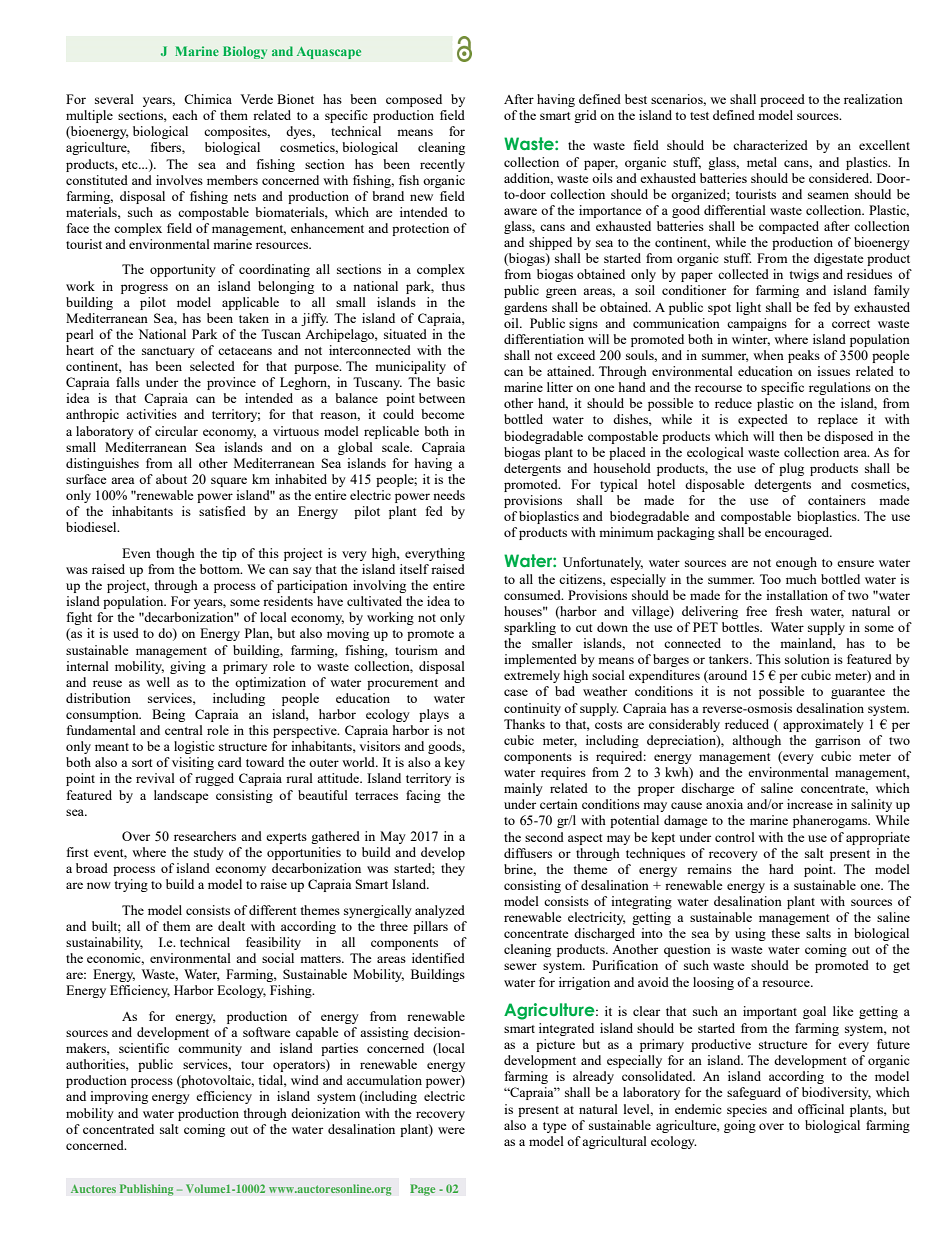 This document has height=1233, width=952. I want to click on composed, so click(414, 100).
